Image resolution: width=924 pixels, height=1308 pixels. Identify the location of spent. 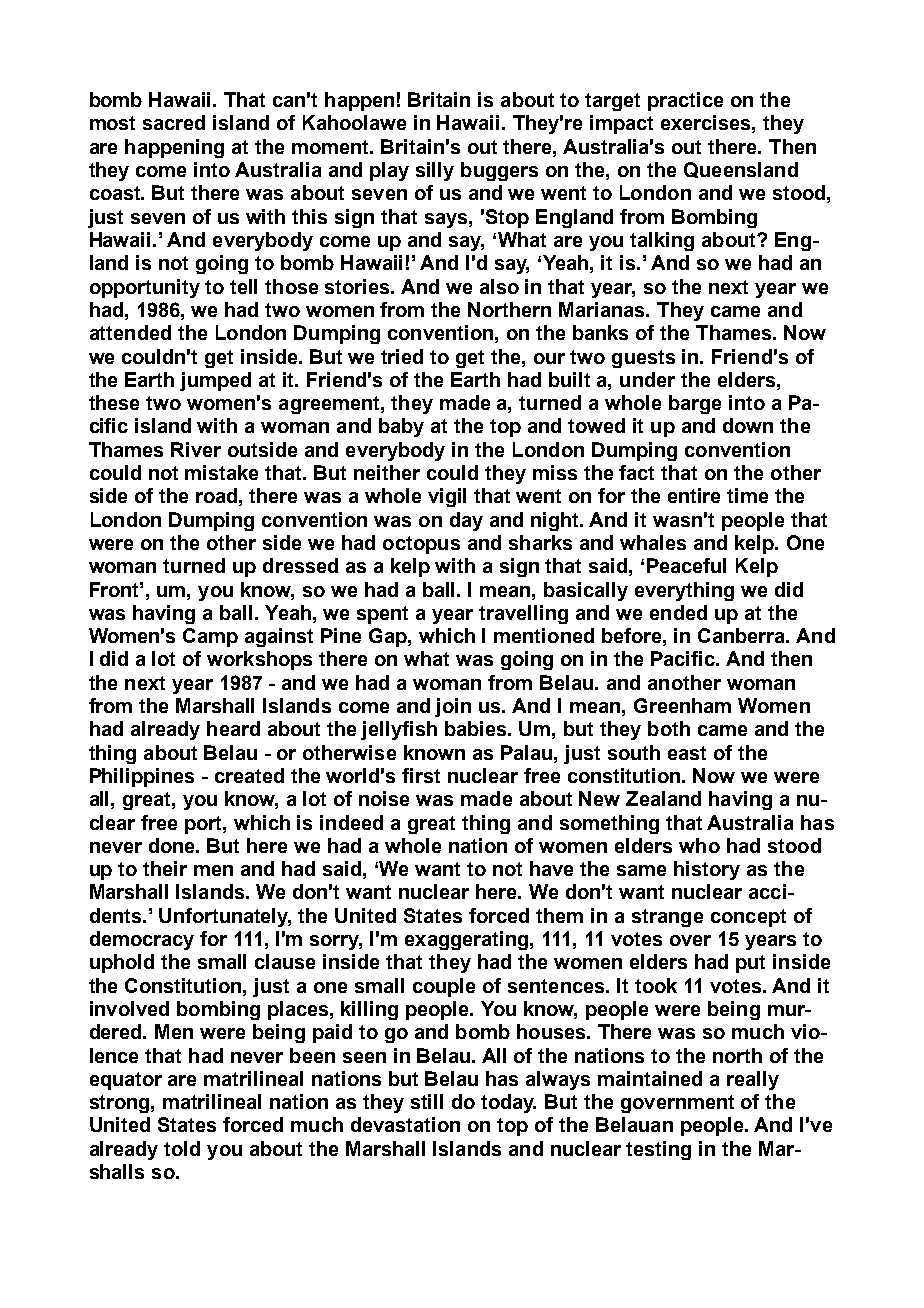
(382, 615).
